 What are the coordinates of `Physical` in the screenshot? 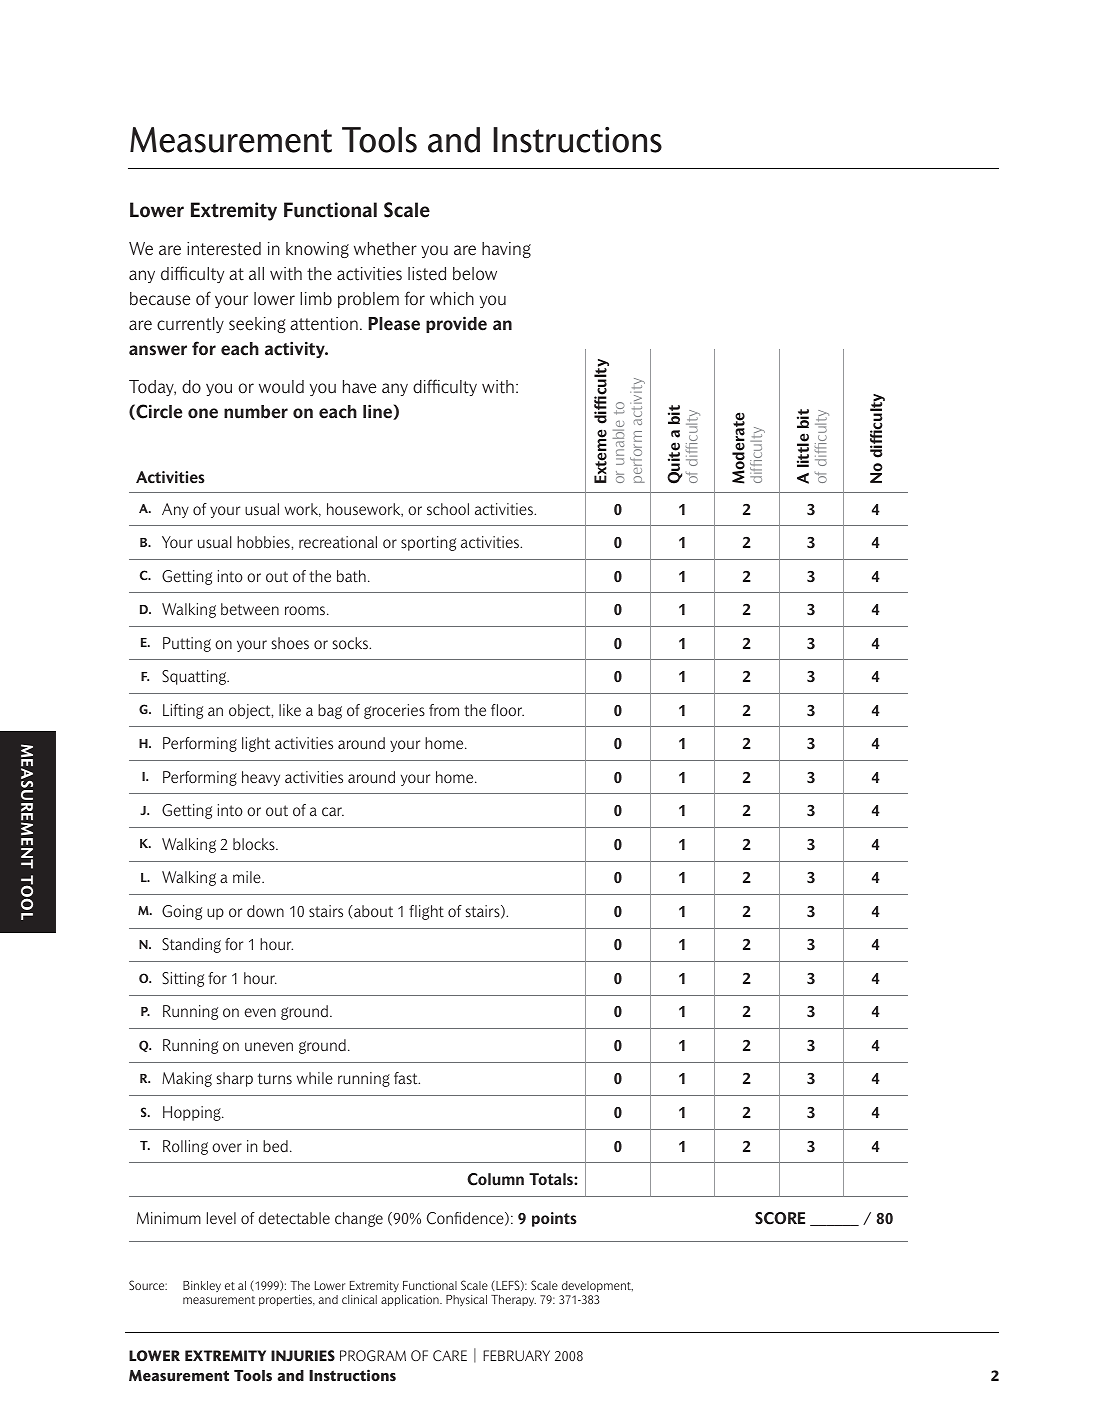 It's located at (466, 1300).
